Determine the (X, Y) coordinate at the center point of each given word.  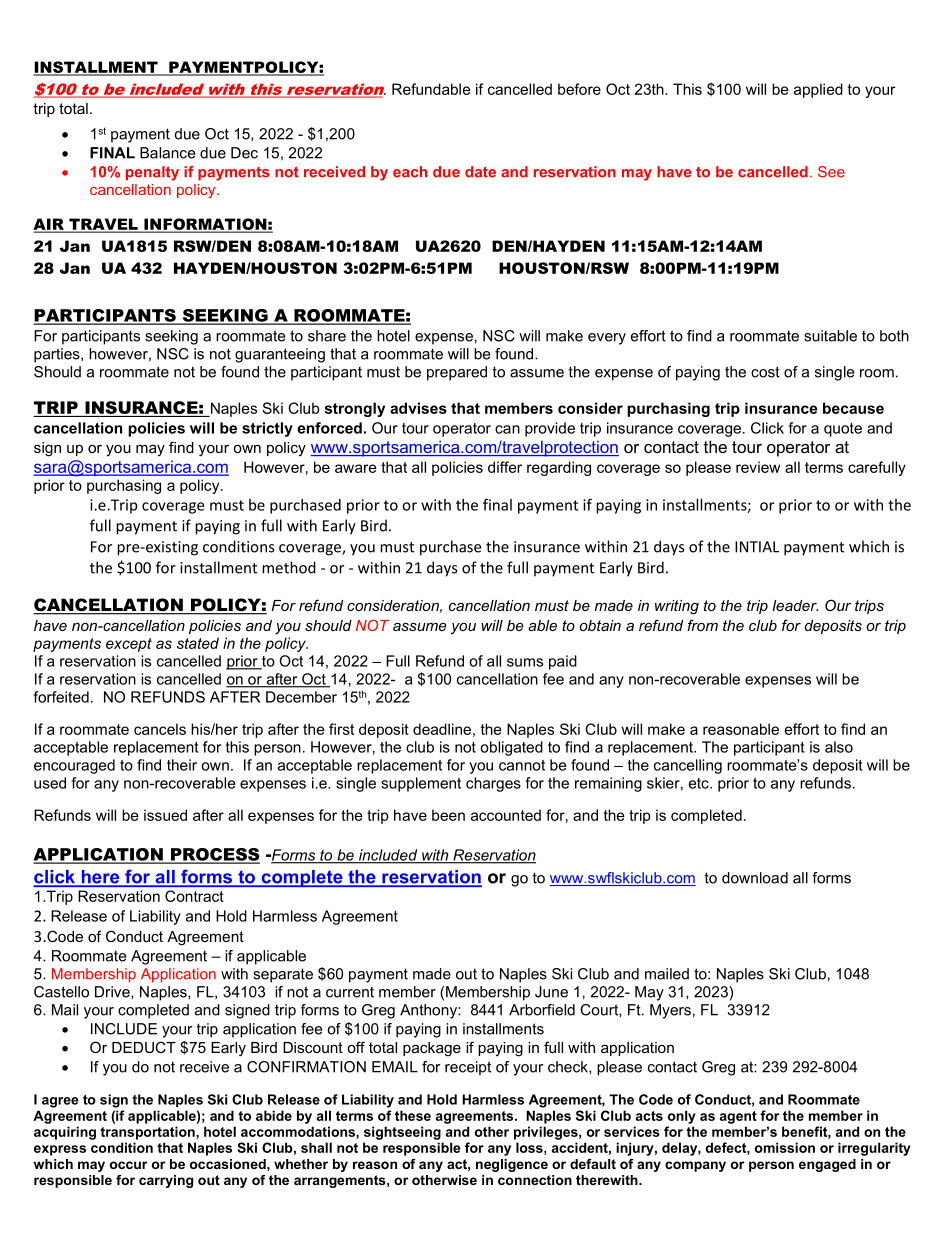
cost (765, 372)
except (129, 645)
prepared (457, 373)
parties (58, 355)
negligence (512, 1165)
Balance (167, 153)
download (755, 878)
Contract (194, 896)
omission (785, 1147)
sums (525, 662)
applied (818, 90)
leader (795, 605)
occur (128, 1165)
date (480, 172)
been (448, 815)
